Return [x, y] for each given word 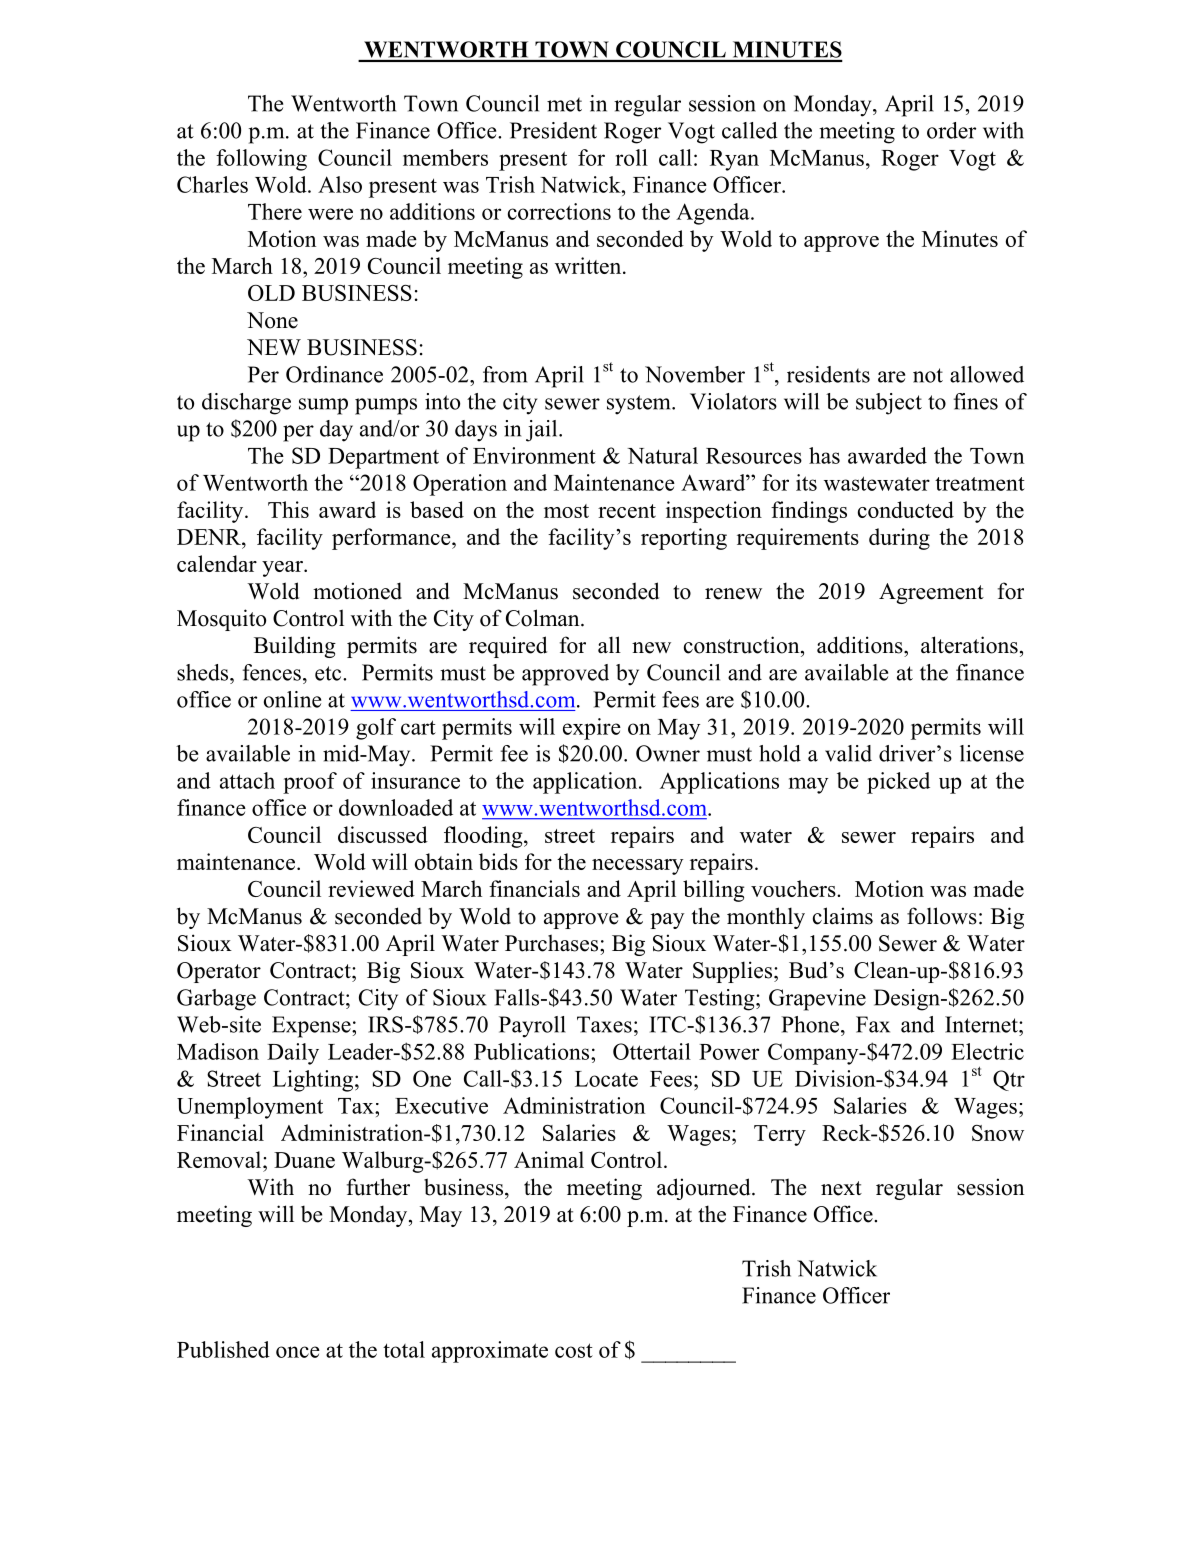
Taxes [604, 1024]
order [951, 130]
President [553, 130]
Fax [873, 1024]
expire [592, 729]
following [261, 160]
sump [323, 406]
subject [889, 404]
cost [574, 1350]
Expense [312, 1027]
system [640, 405]
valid [848, 753]
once [298, 1352]
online [292, 699]
